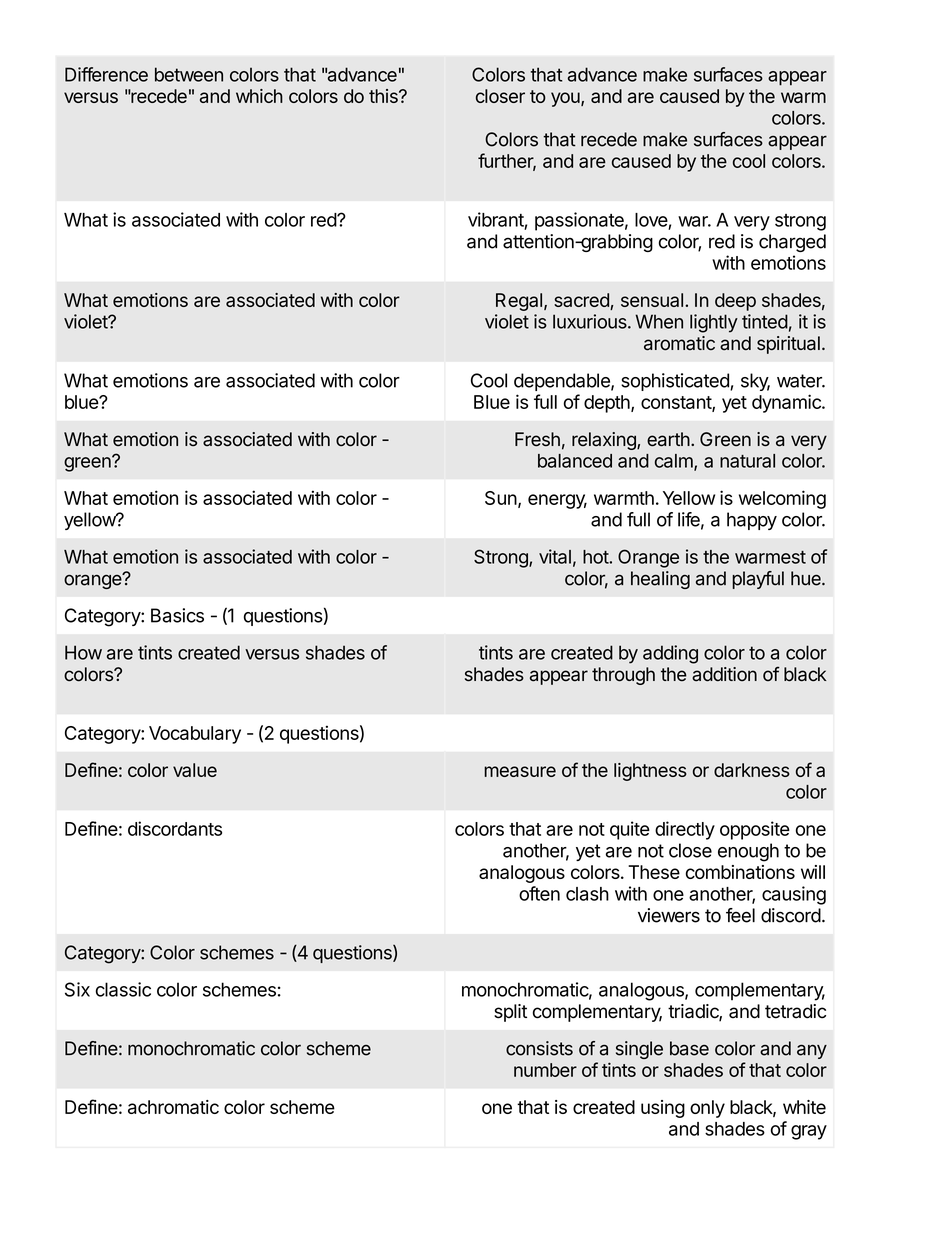 The width and height of the document is (952, 1233). Describe the element at coordinates (173, 1107) in the document. I see `achromatic` at that location.
